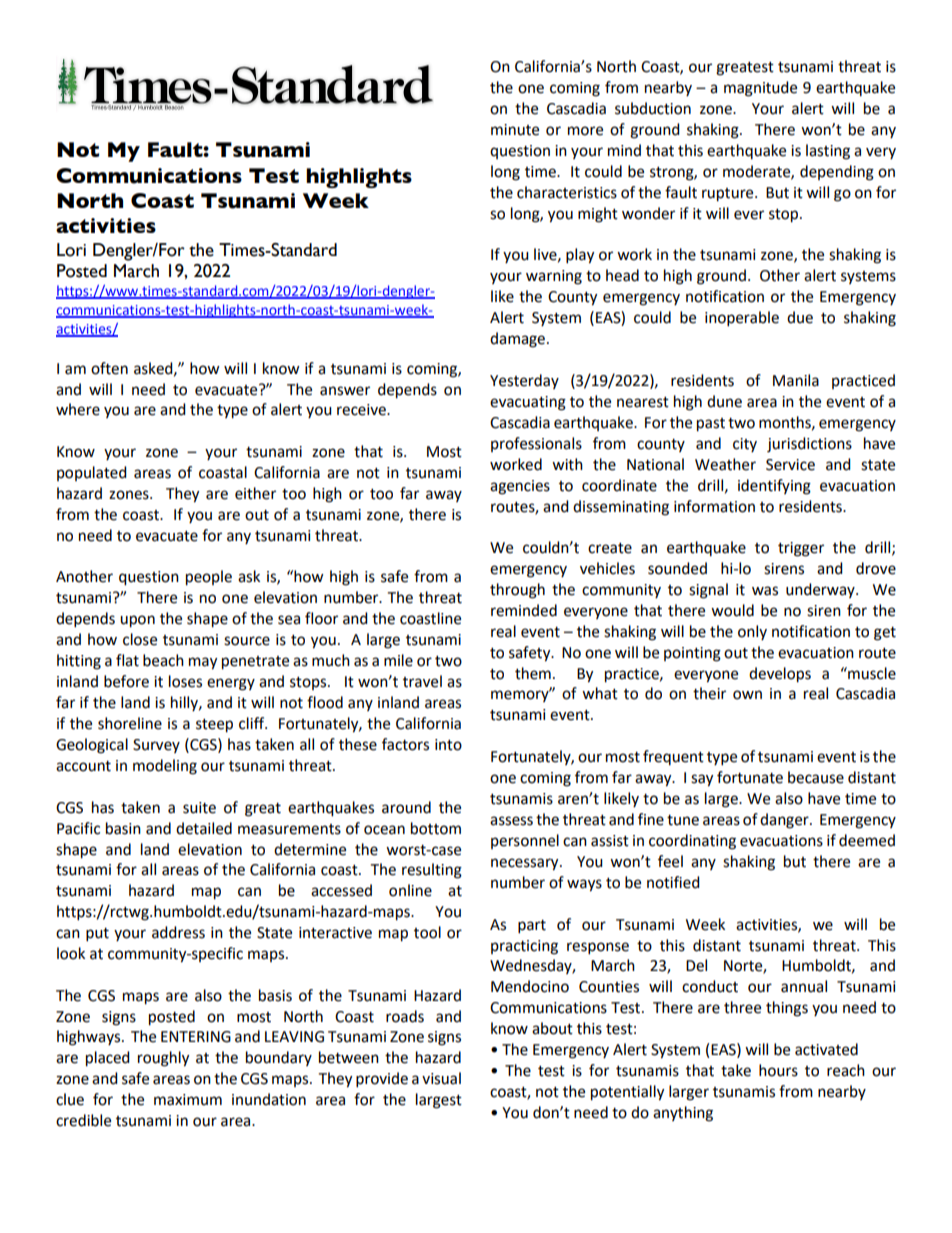 This screenshot has height=1233, width=952. What do you see at coordinates (778, 1070) in the screenshot?
I see `hours` at bounding box center [778, 1070].
